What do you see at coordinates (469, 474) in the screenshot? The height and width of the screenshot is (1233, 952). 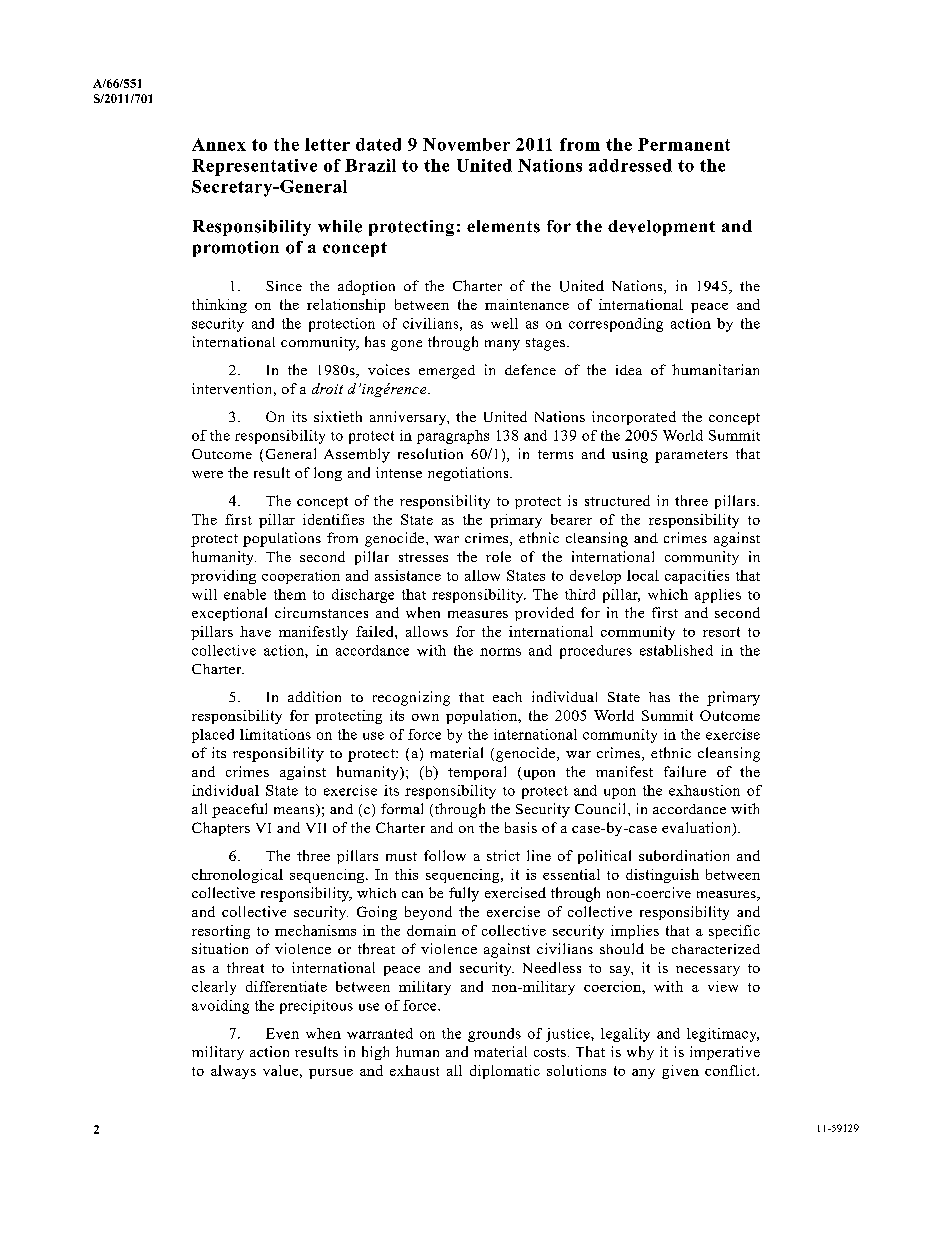 I see `negotiations` at bounding box center [469, 474].
